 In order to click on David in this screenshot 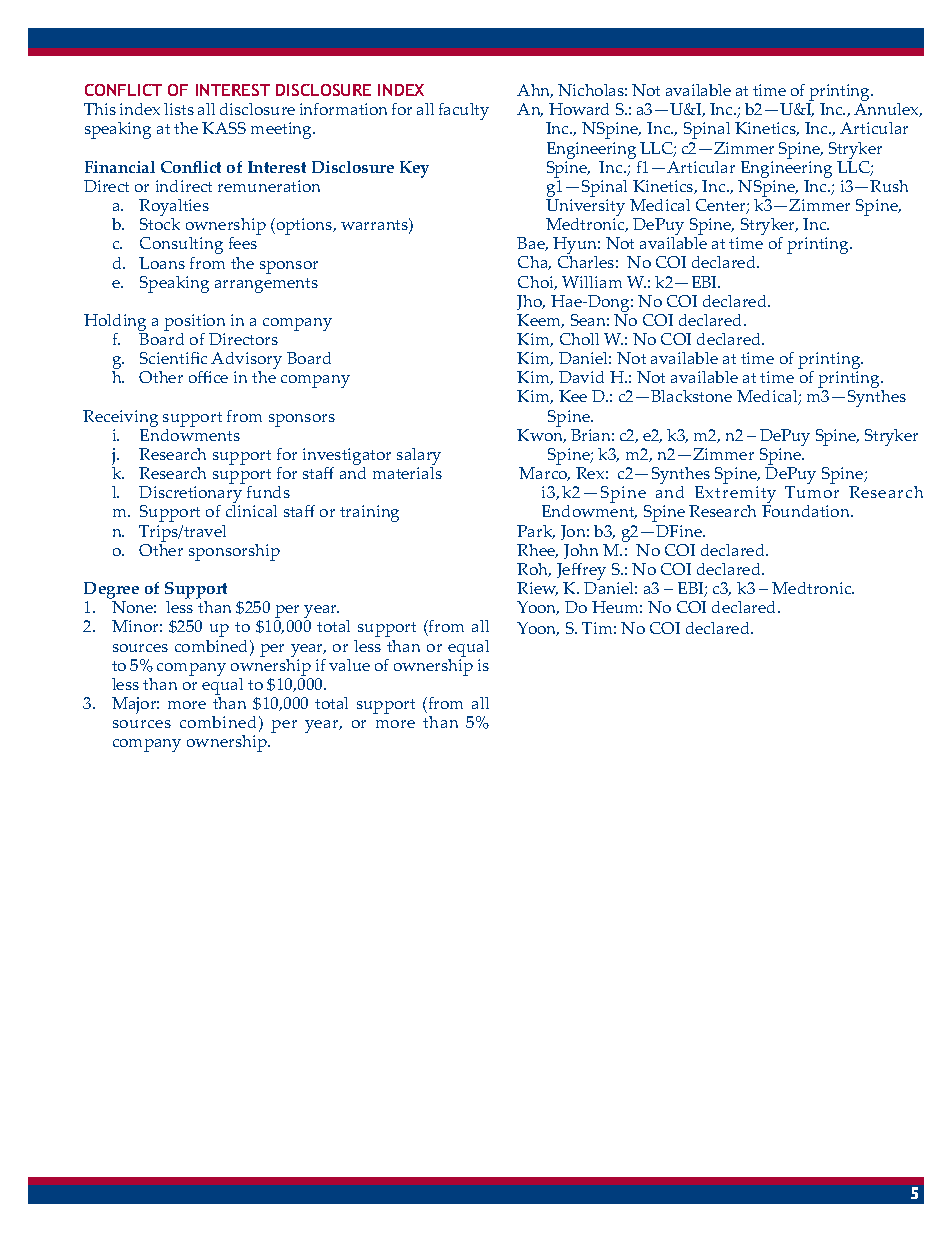, I will do `click(581, 377)`.
